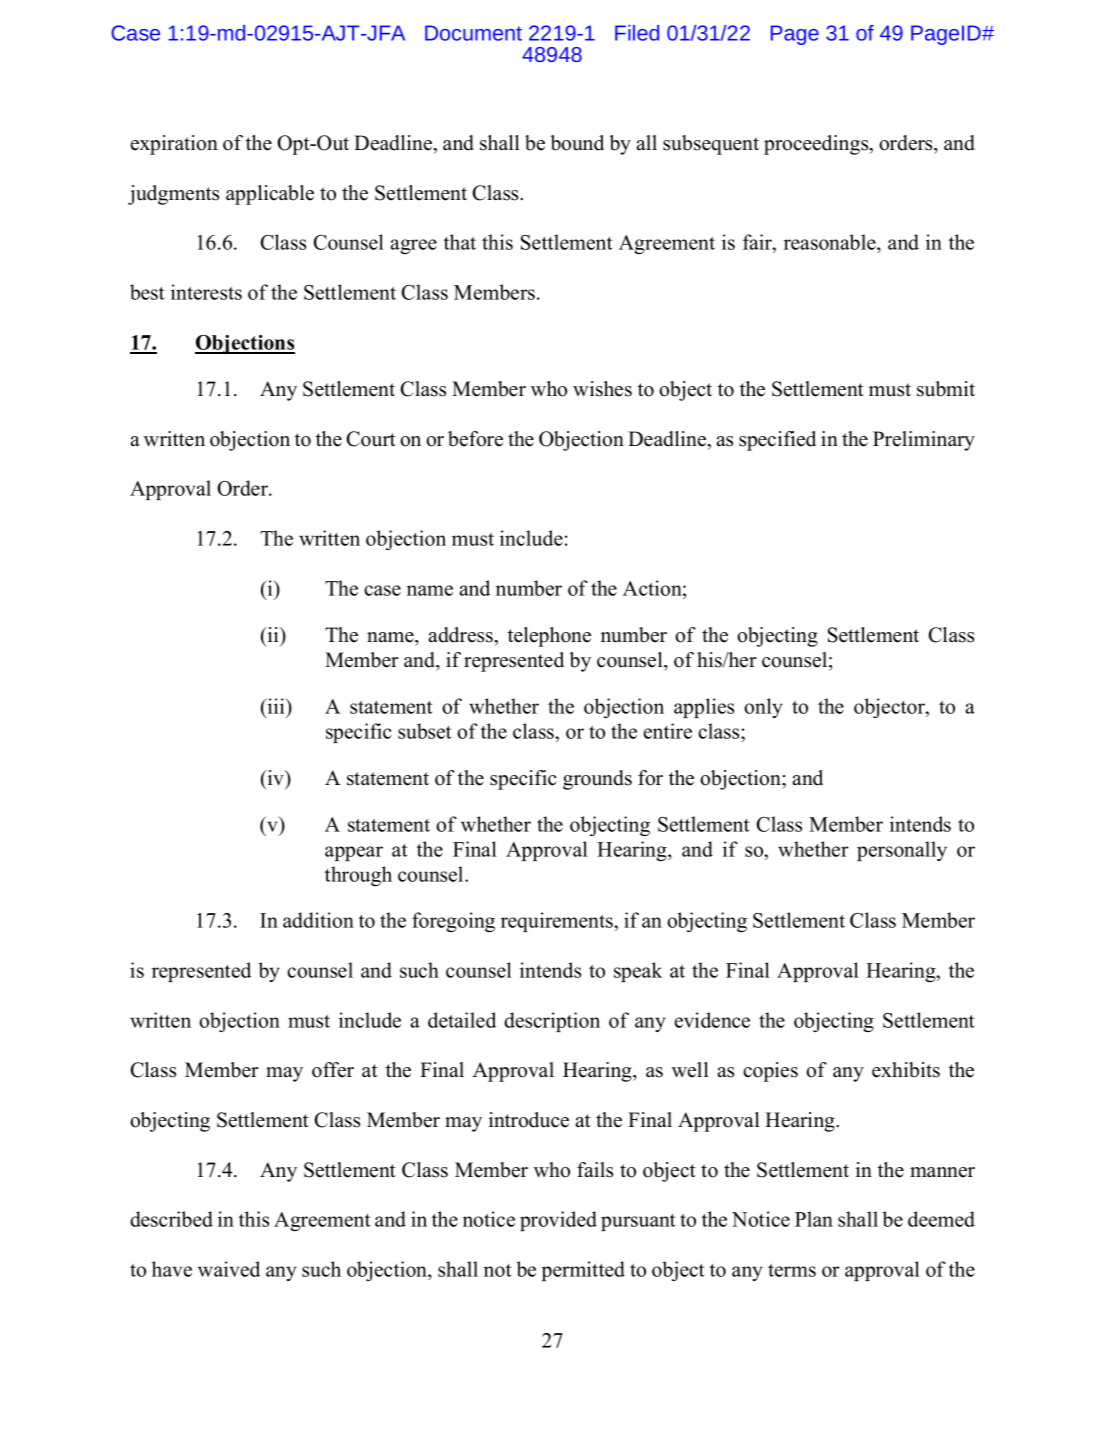 The image size is (1105, 1430). I want to click on telephone, so click(549, 637).
